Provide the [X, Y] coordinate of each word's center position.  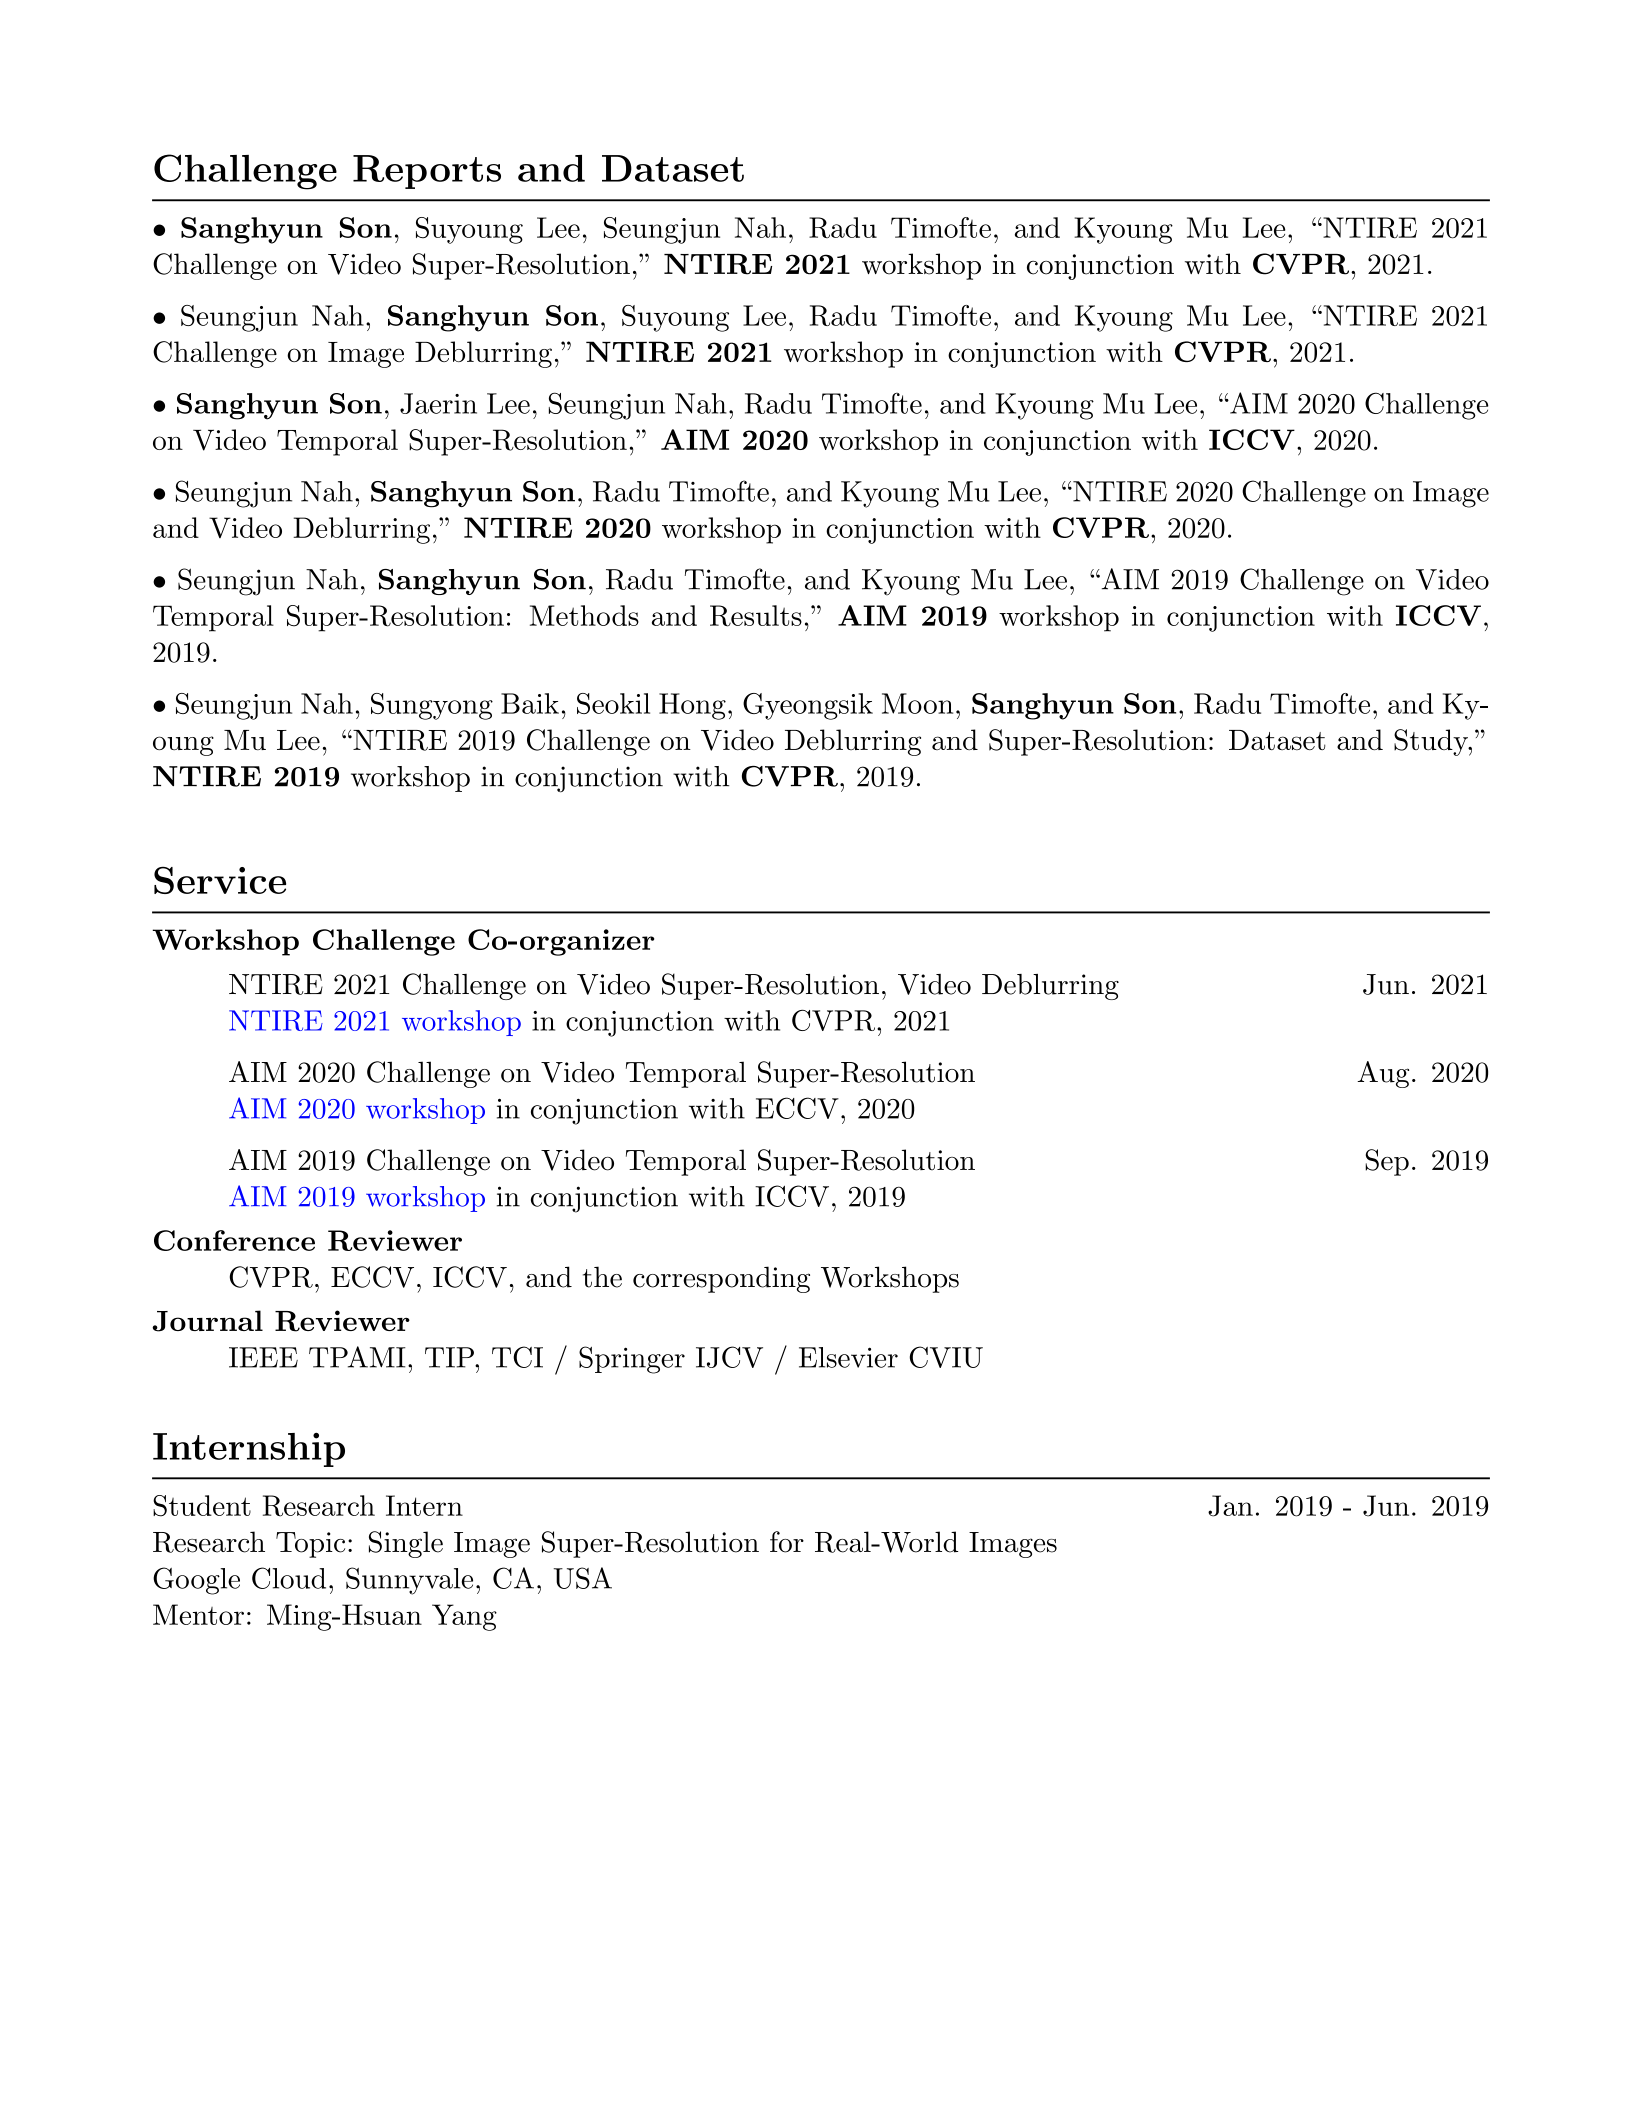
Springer [632, 1360]
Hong [692, 706]
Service [220, 880]
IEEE [263, 1357]
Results [756, 616]
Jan [1230, 1506]
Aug [1383, 1074]
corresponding [721, 1279]
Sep [1387, 1162]
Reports [427, 172]
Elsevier [848, 1357]
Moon [917, 703]
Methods [584, 615]
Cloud [289, 1578]
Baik [530, 703]
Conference [234, 1240]
